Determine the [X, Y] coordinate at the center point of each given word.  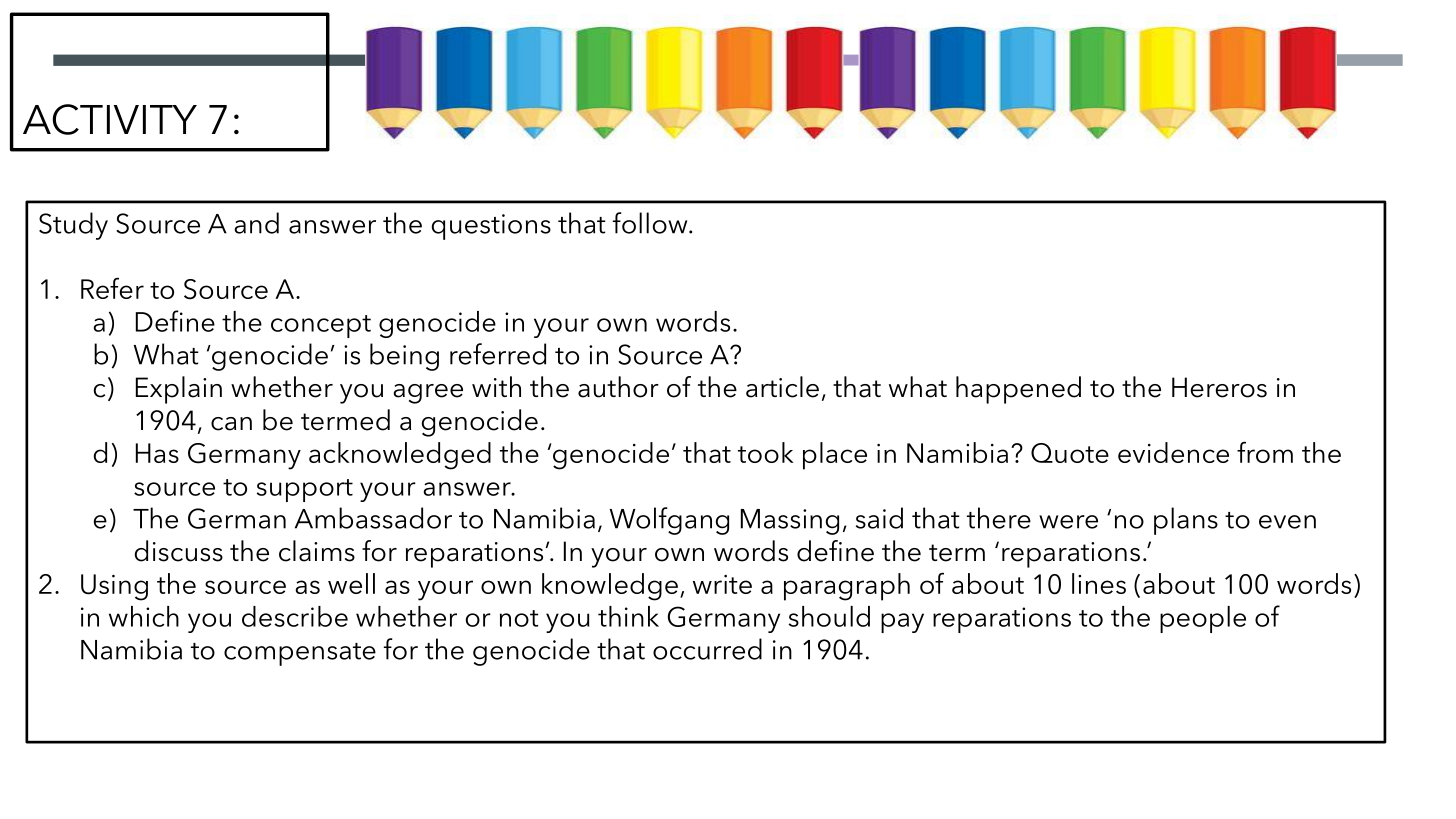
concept [321, 326]
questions [491, 227]
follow [651, 223]
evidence [1173, 452]
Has [157, 453]
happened [1018, 390]
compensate [300, 654]
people [1203, 619]
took [766, 452]
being [404, 357]
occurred [707, 649]
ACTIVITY [110, 119]
